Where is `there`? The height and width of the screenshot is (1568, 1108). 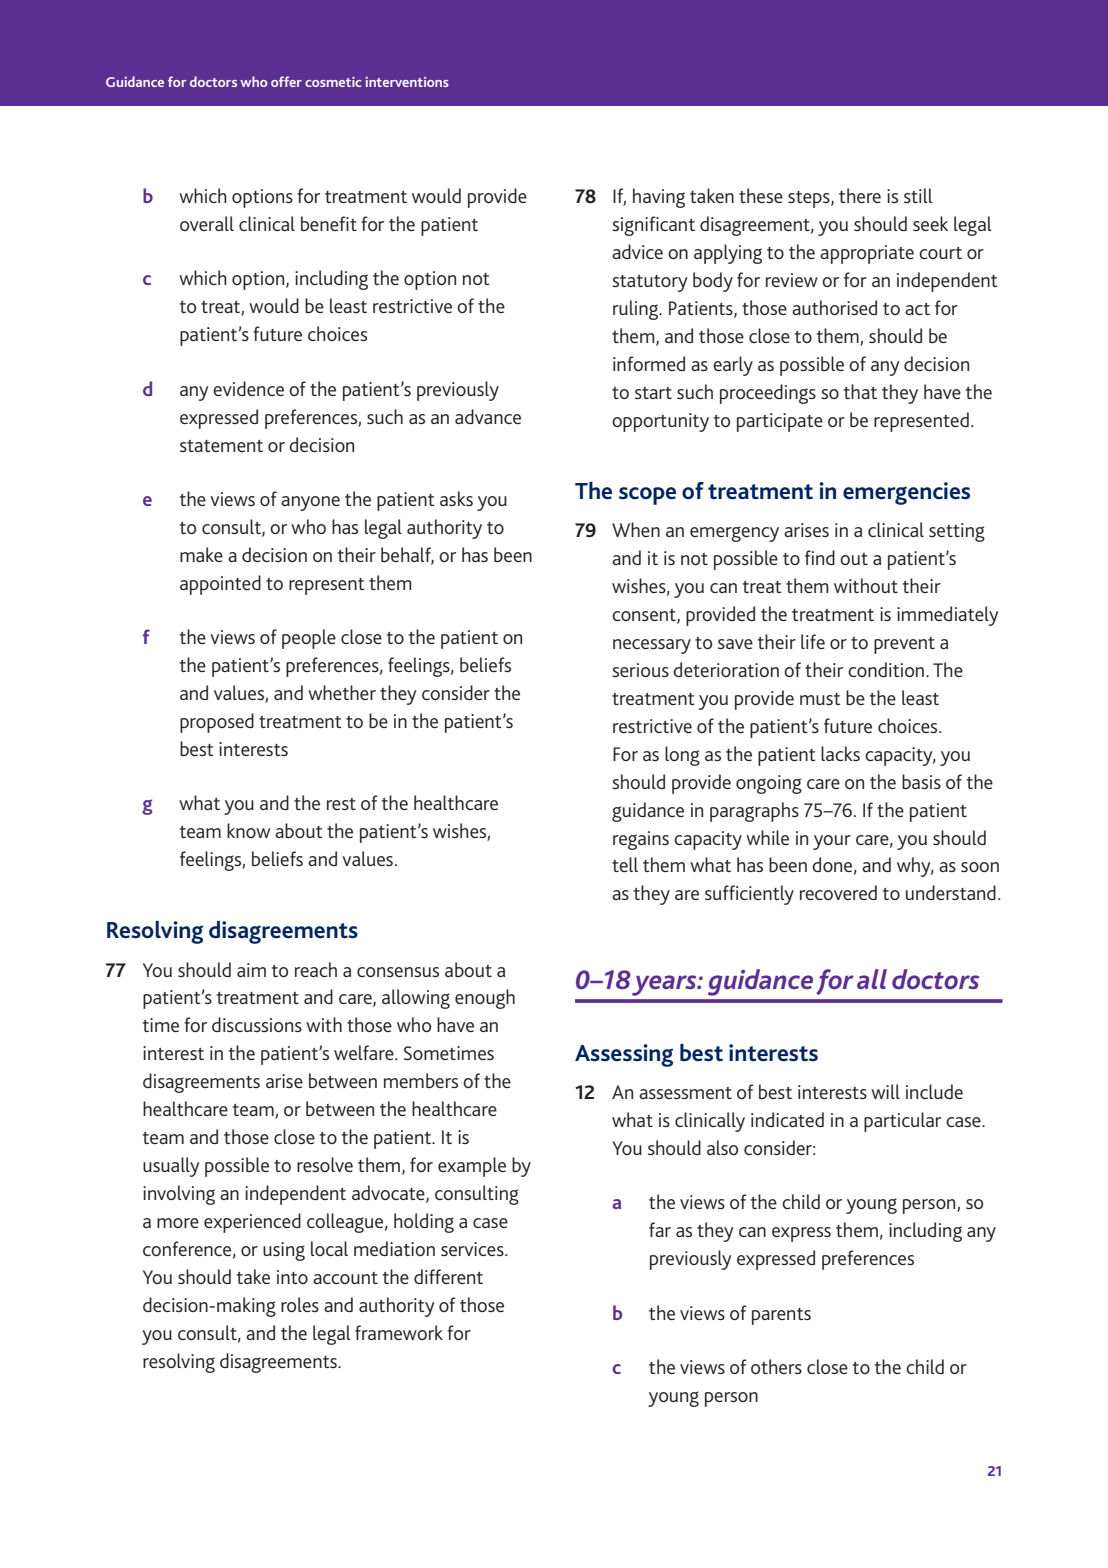
there is located at coordinates (860, 195).
